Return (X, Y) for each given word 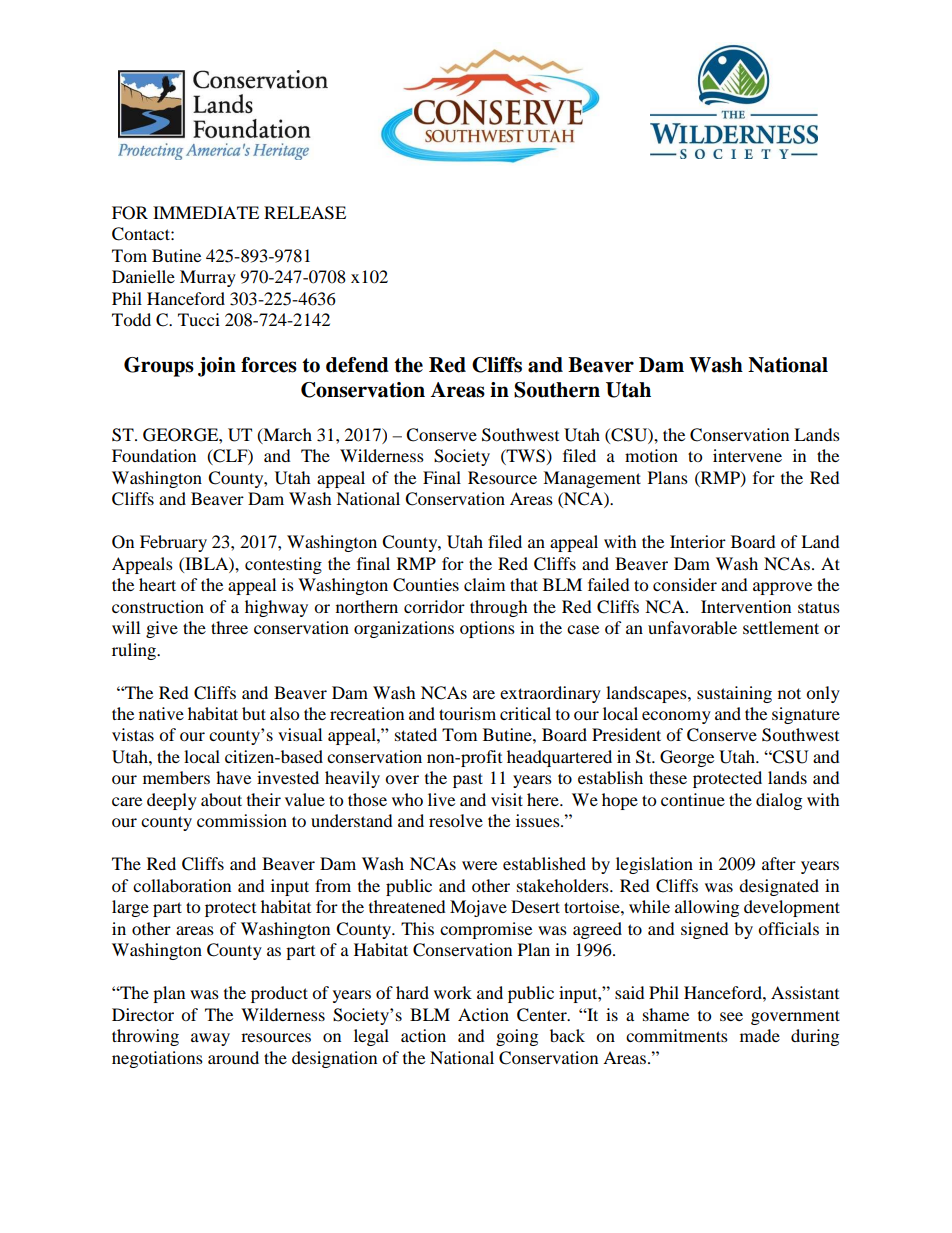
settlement (781, 627)
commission (242, 820)
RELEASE (305, 213)
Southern (557, 390)
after (779, 863)
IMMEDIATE (206, 212)
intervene (747, 455)
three (229, 627)
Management (592, 479)
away (210, 1039)
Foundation (154, 455)
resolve (456, 820)
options (487, 629)
